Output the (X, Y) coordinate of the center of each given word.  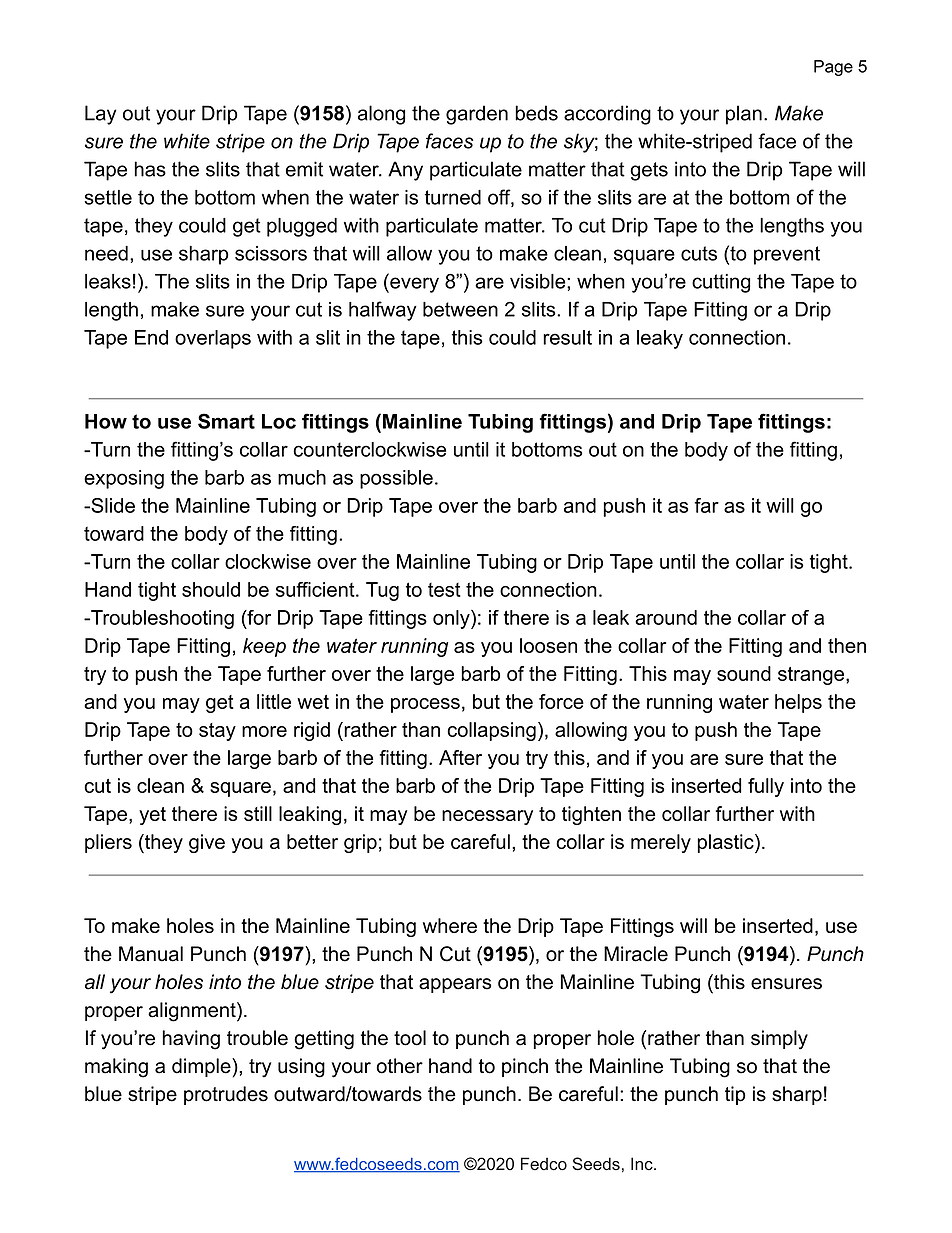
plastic (726, 843)
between (460, 309)
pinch (525, 1067)
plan (744, 115)
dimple (202, 1067)
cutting (721, 283)
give (207, 843)
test (444, 590)
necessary (487, 817)
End (151, 337)
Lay (100, 115)
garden (477, 115)
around (666, 617)
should (211, 589)
